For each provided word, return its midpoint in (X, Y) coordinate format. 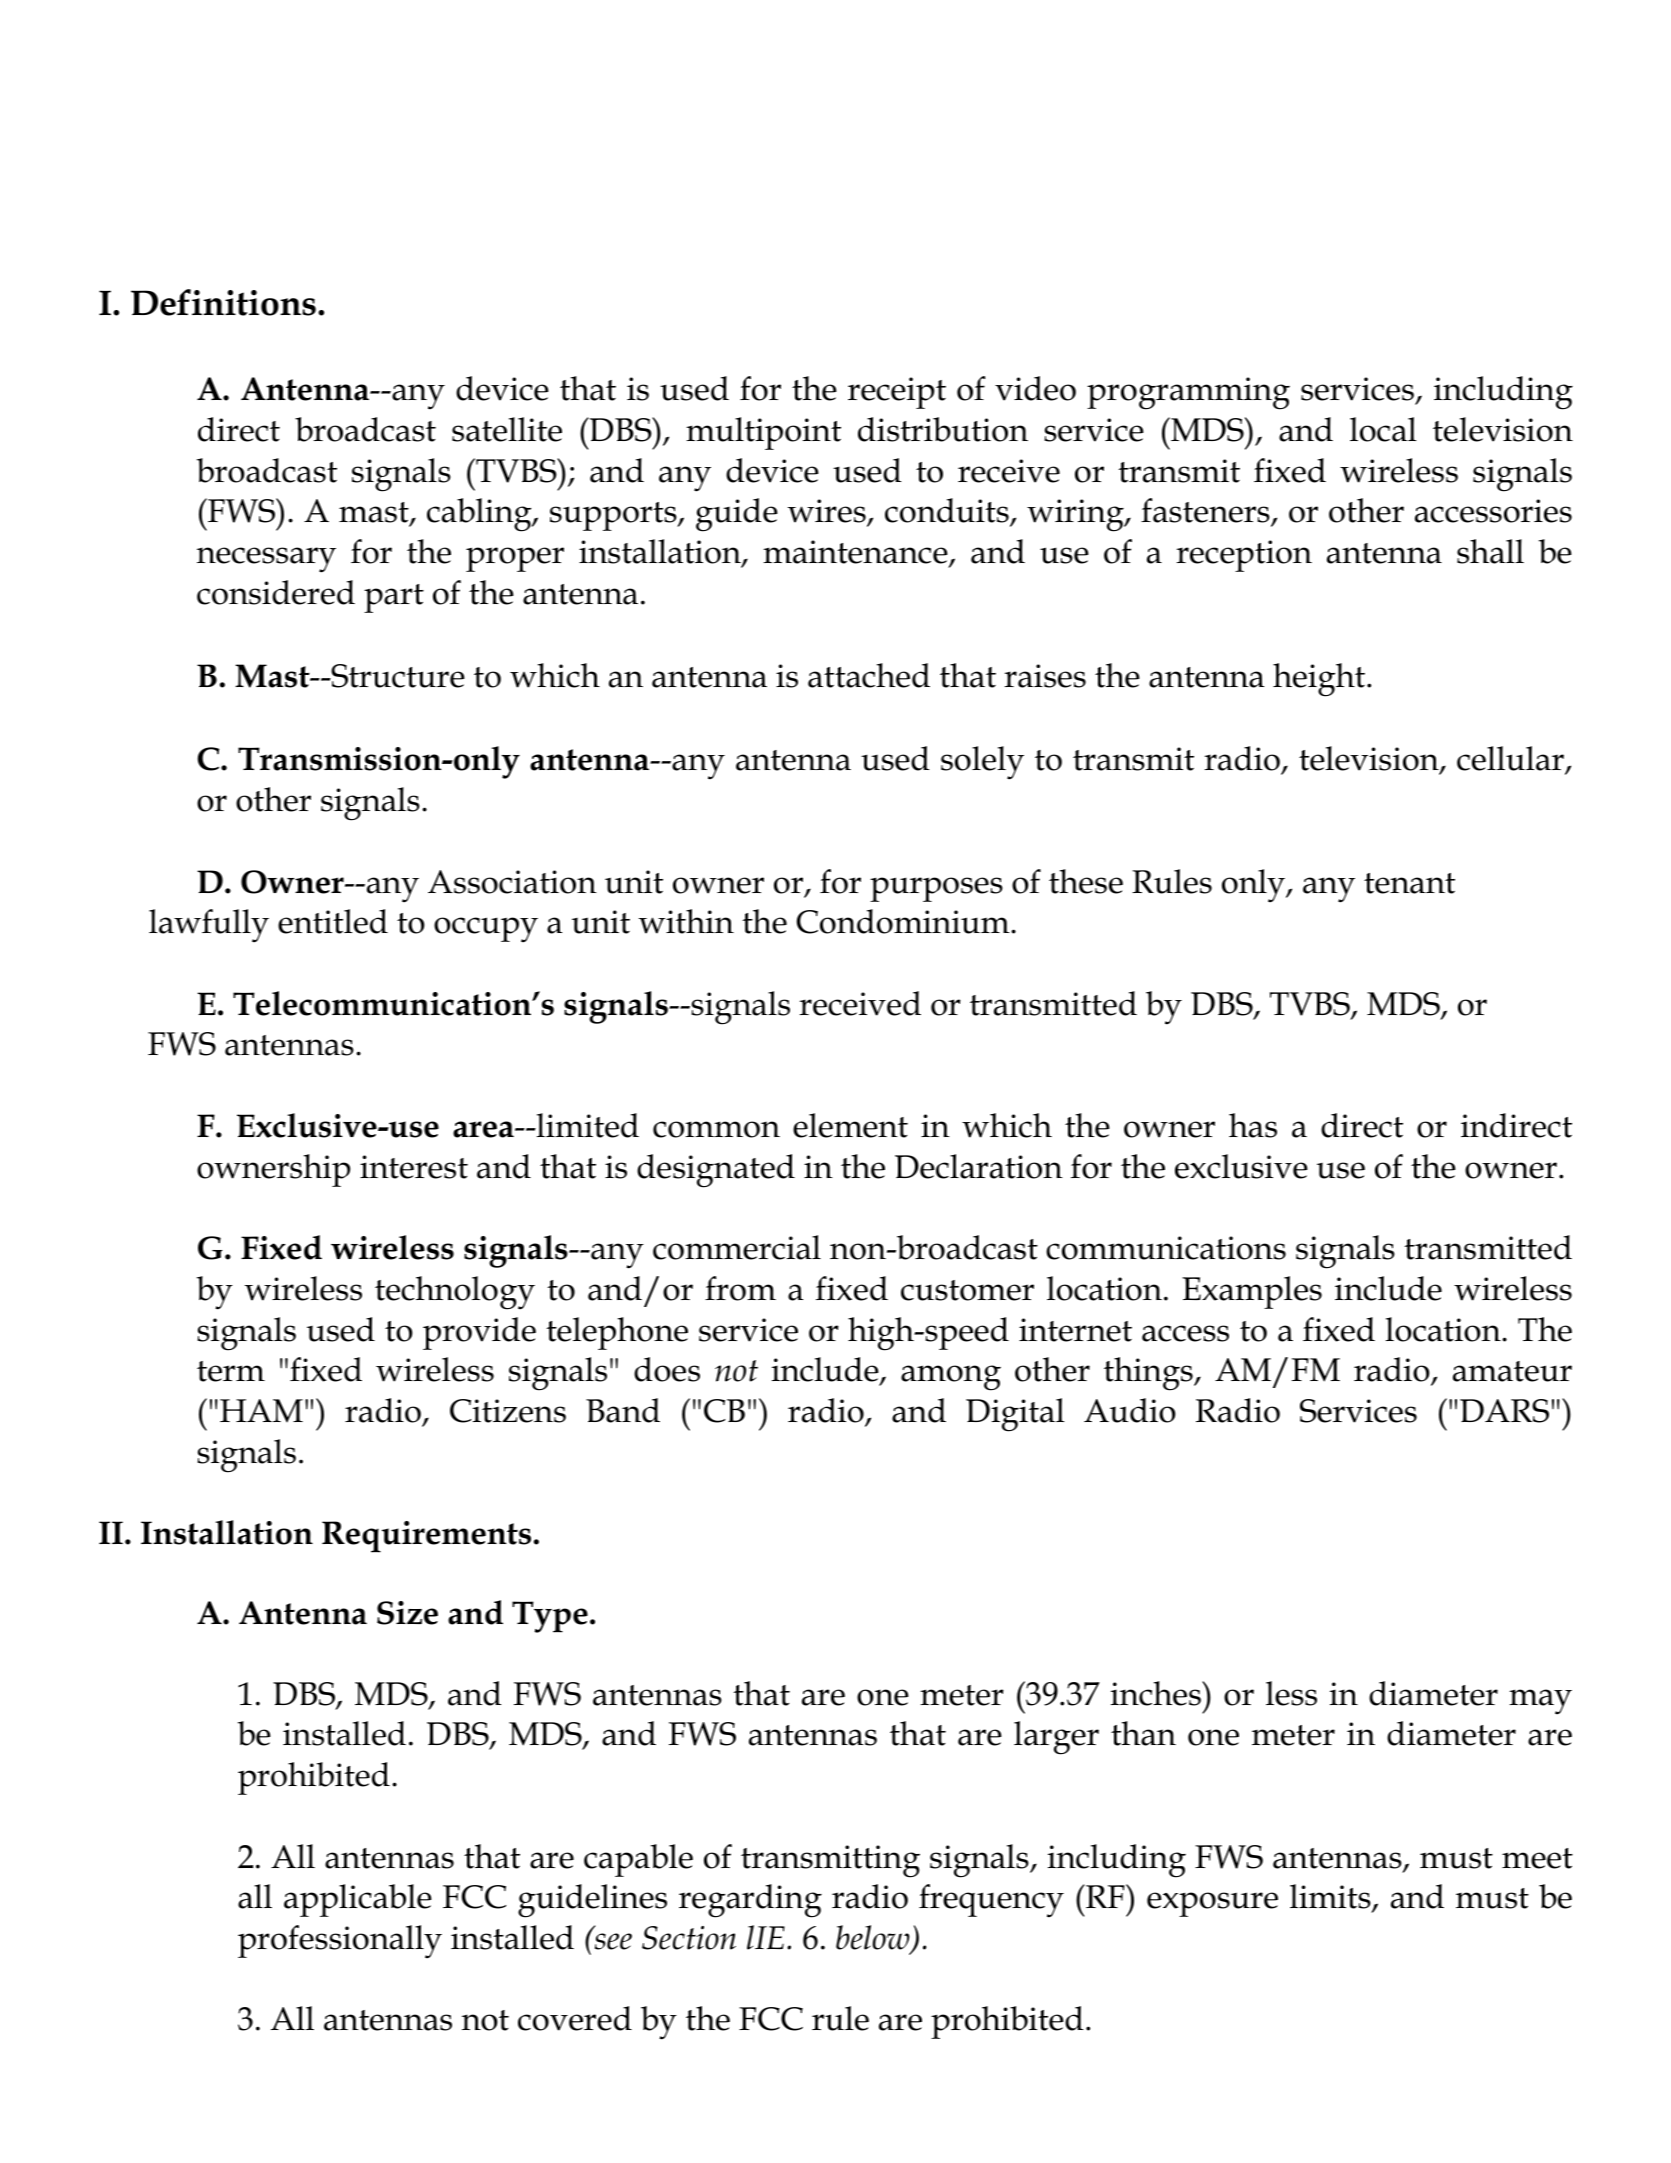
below (874, 1938)
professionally (340, 1941)
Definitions (223, 302)
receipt (897, 393)
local (1383, 429)
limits (1331, 1898)
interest (414, 1167)
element (850, 1125)
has (1253, 1125)
